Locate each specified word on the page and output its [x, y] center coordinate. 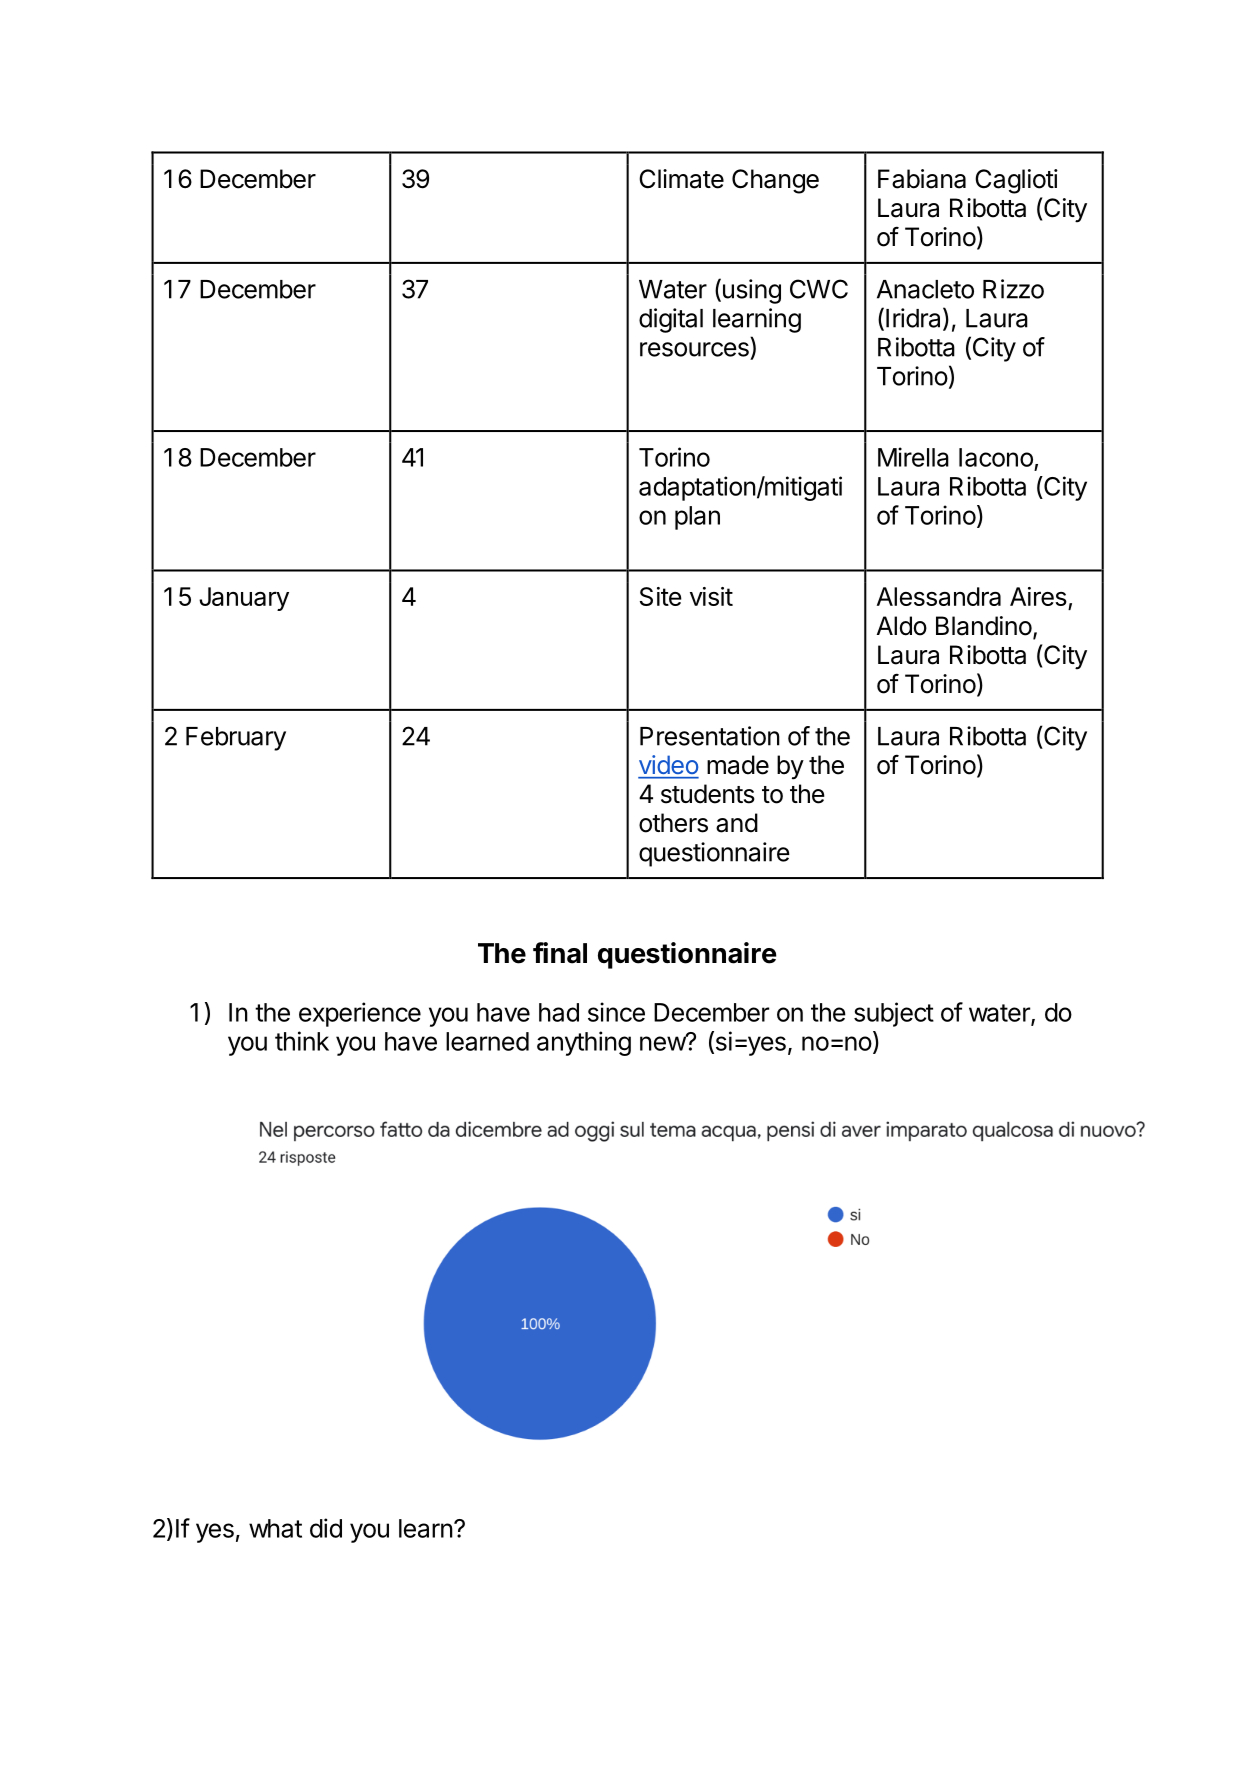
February [236, 739]
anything [584, 1043]
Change [775, 181]
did [326, 1528]
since [616, 1012]
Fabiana [922, 179]
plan [697, 518]
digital [671, 320]
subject [894, 1014]
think [302, 1041]
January [244, 599]
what [275, 1528]
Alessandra [939, 596]
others [673, 823]
